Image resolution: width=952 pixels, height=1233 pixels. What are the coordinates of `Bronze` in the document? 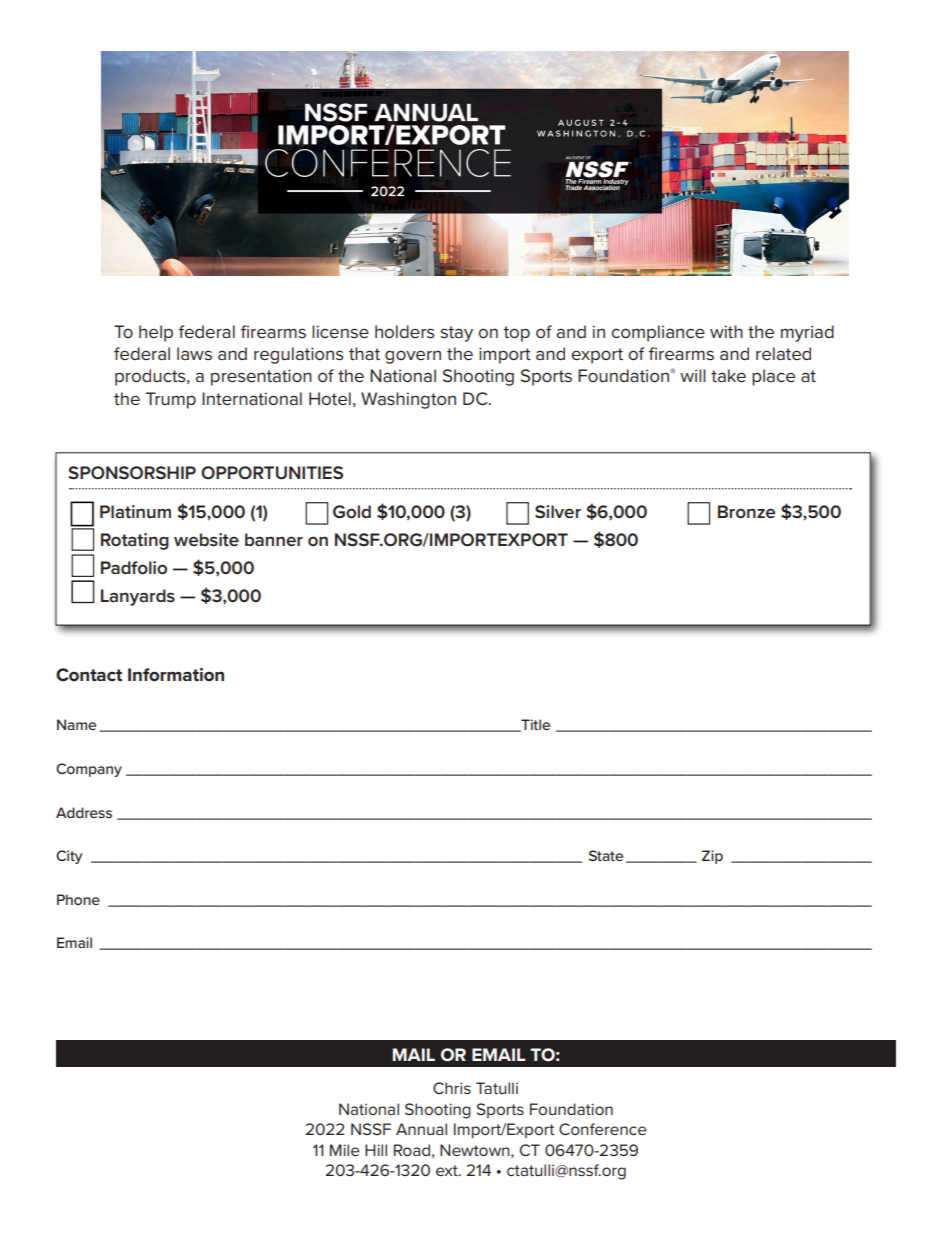 It's located at (746, 511).
